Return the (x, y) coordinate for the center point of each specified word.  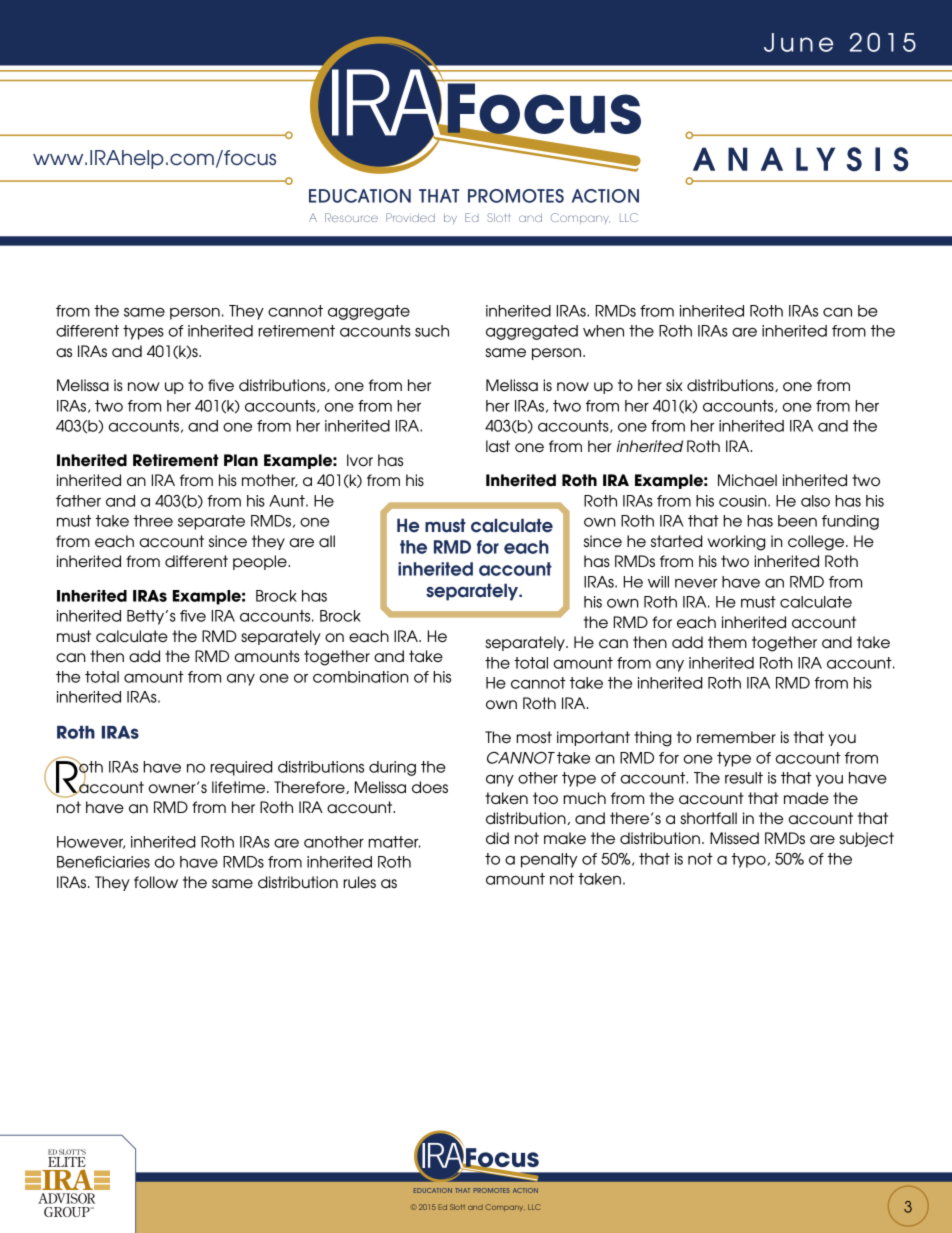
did (497, 838)
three (153, 521)
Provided (410, 217)
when (603, 331)
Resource (351, 217)
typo (749, 860)
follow (156, 882)
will (658, 582)
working (736, 543)
